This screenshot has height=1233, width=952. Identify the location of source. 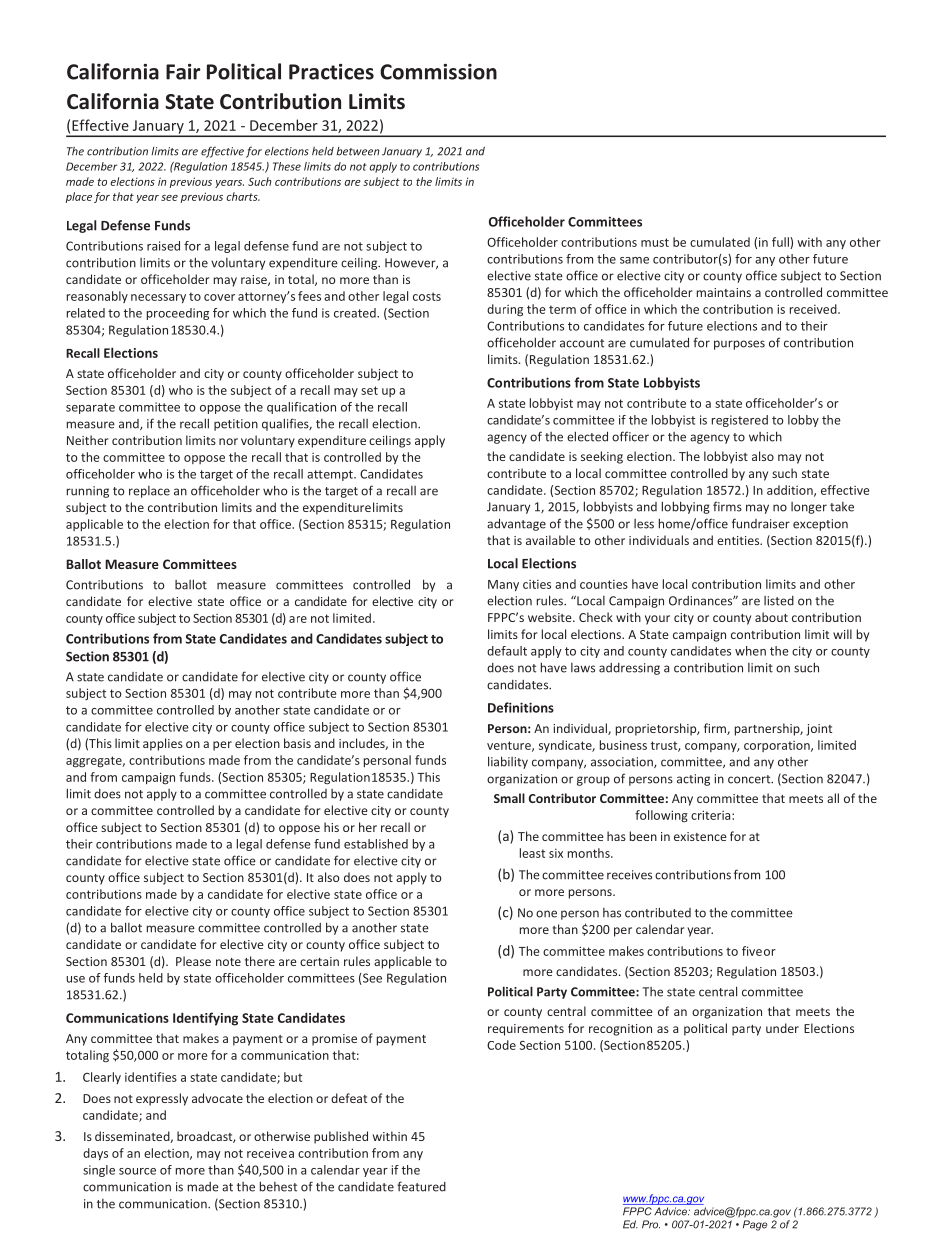
(137, 1171).
